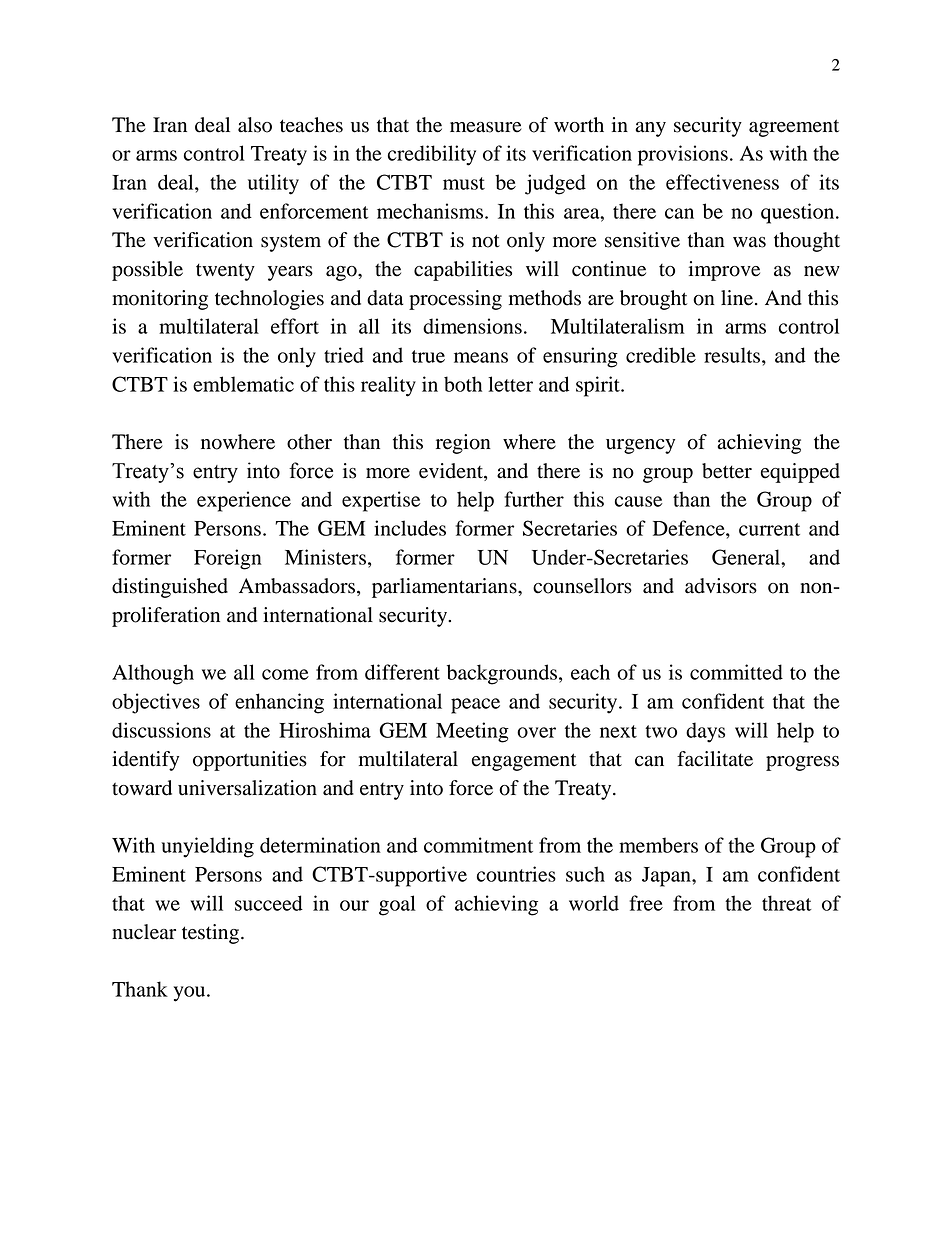  What do you see at coordinates (722, 182) in the page?
I see `effectiveness` at bounding box center [722, 182].
